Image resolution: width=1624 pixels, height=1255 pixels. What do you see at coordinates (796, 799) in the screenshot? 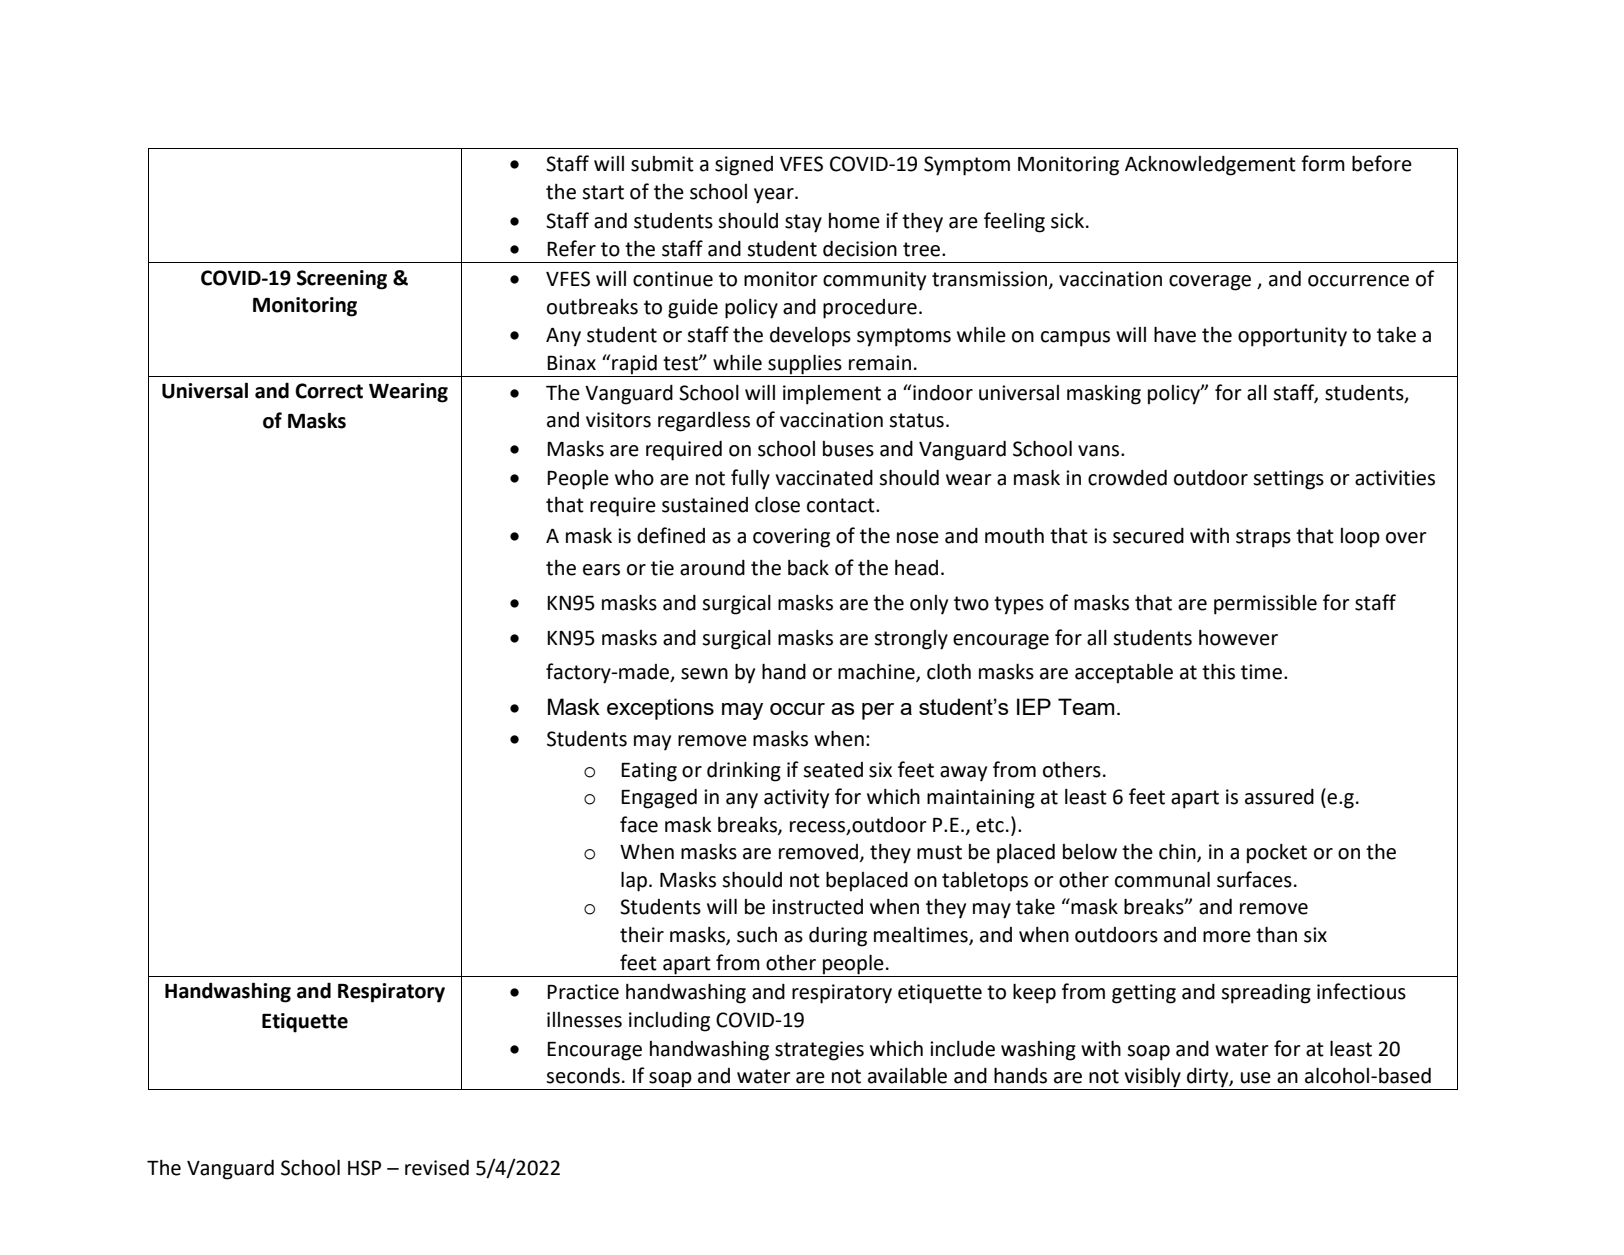
I see `activity` at bounding box center [796, 799].
